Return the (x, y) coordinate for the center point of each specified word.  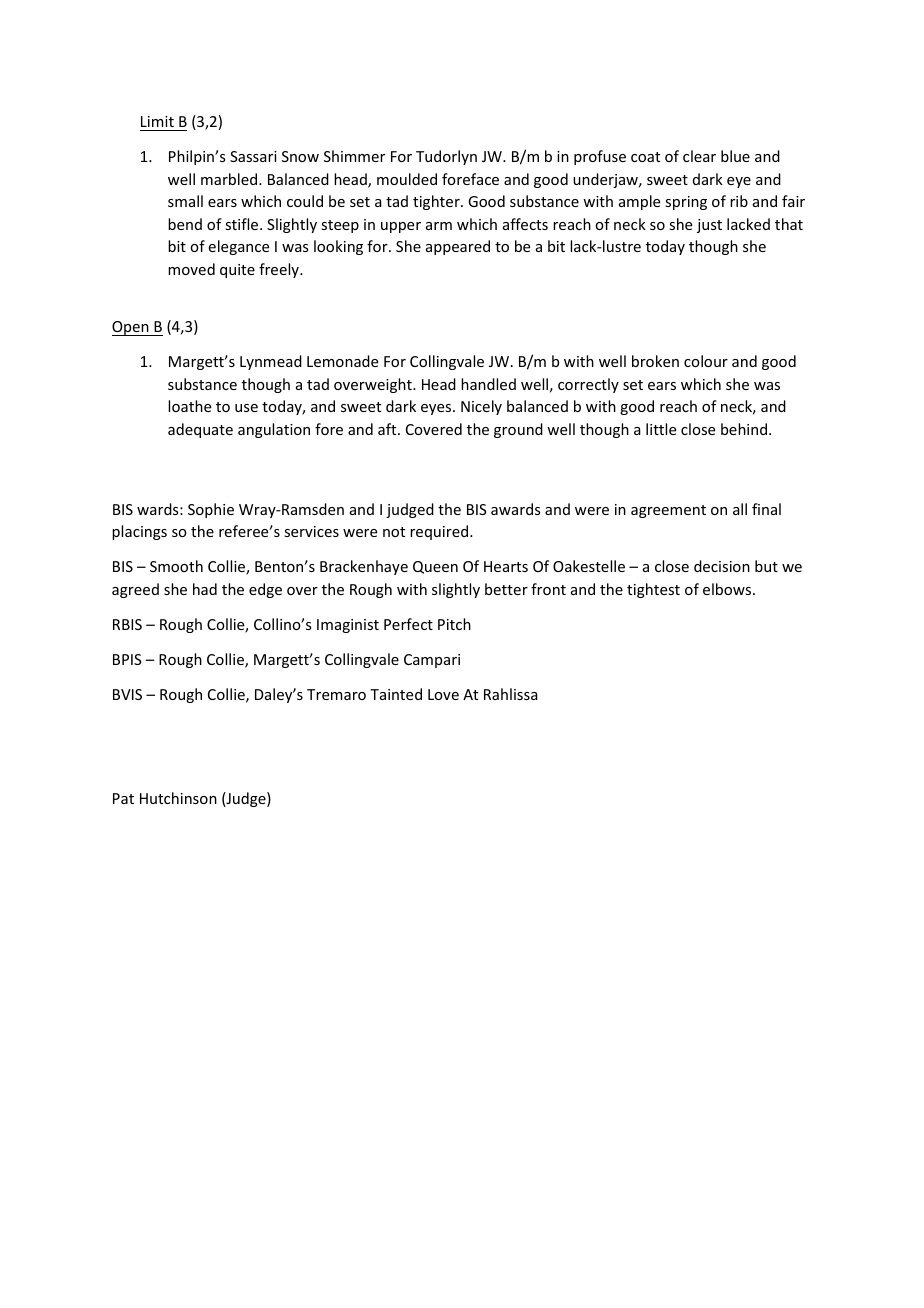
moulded (407, 179)
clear (699, 156)
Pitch (454, 624)
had (205, 589)
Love (443, 694)
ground (518, 430)
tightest (653, 590)
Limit (157, 121)
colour (706, 361)
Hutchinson (178, 798)
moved (191, 269)
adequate (200, 430)
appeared (458, 247)
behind (744, 429)
